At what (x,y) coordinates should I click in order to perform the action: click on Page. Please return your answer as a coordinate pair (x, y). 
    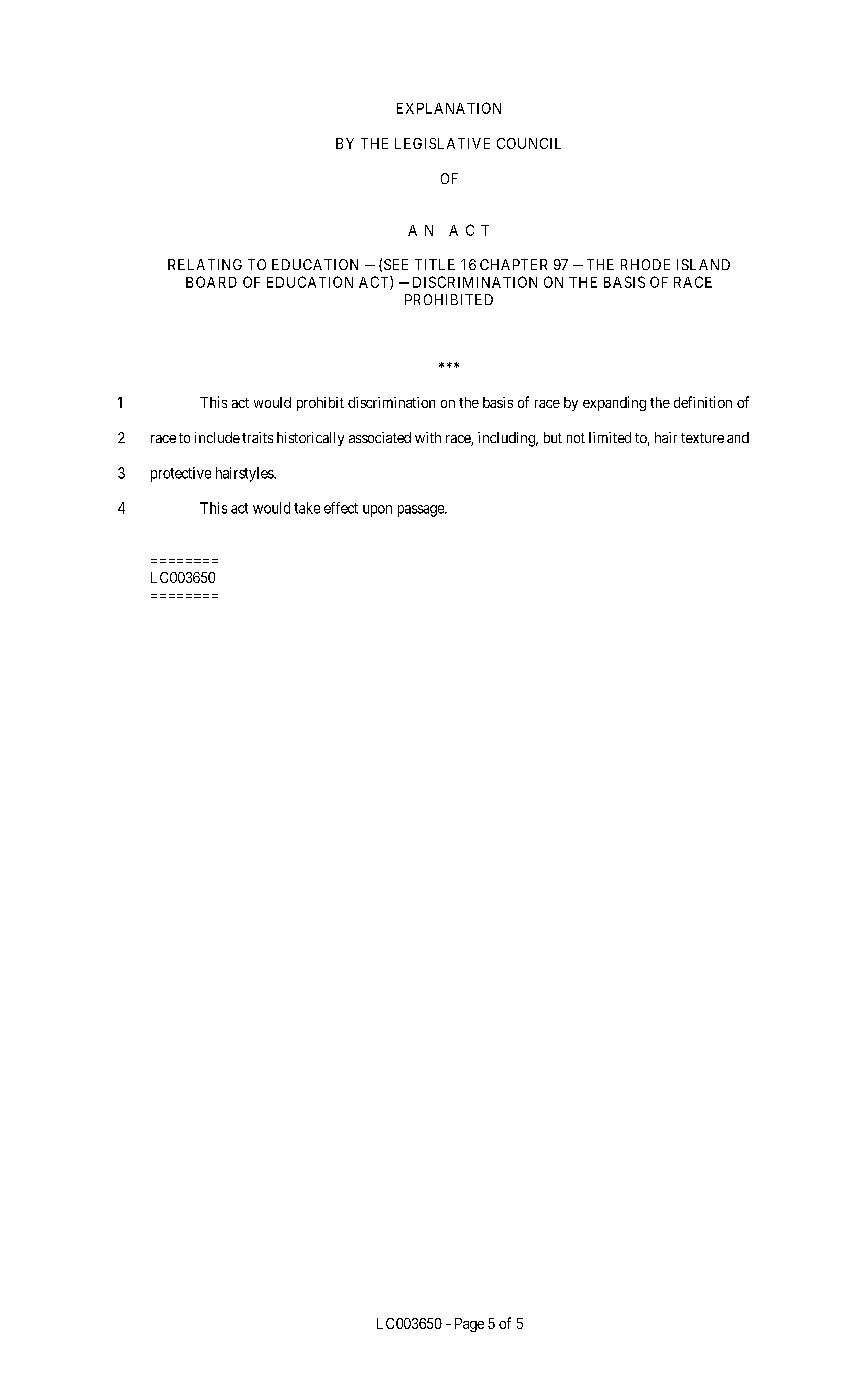
    Looking at the image, I should click on (469, 1325).
